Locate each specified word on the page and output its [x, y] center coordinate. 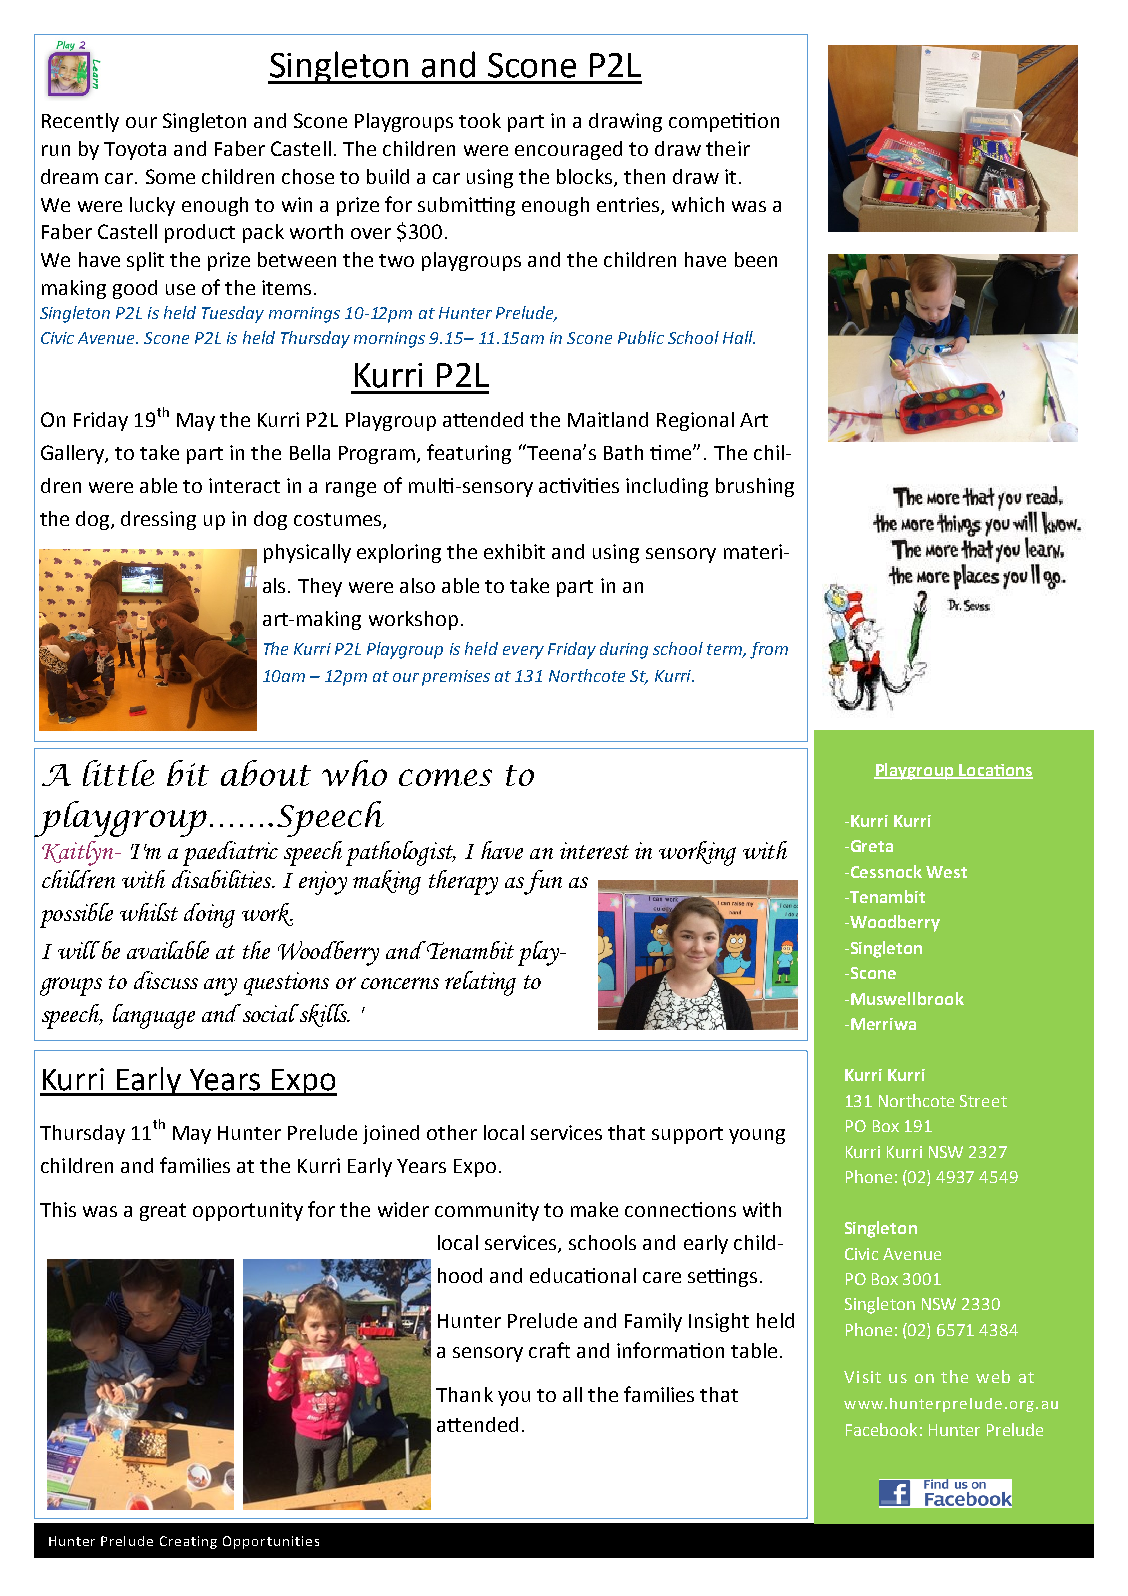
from [769, 650]
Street [983, 1101]
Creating [188, 1542]
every [523, 652]
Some [170, 176]
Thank [464, 1394]
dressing [158, 520]
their [728, 148]
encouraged [568, 150]
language [154, 1016]
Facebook [881, 1429]
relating [480, 983]
